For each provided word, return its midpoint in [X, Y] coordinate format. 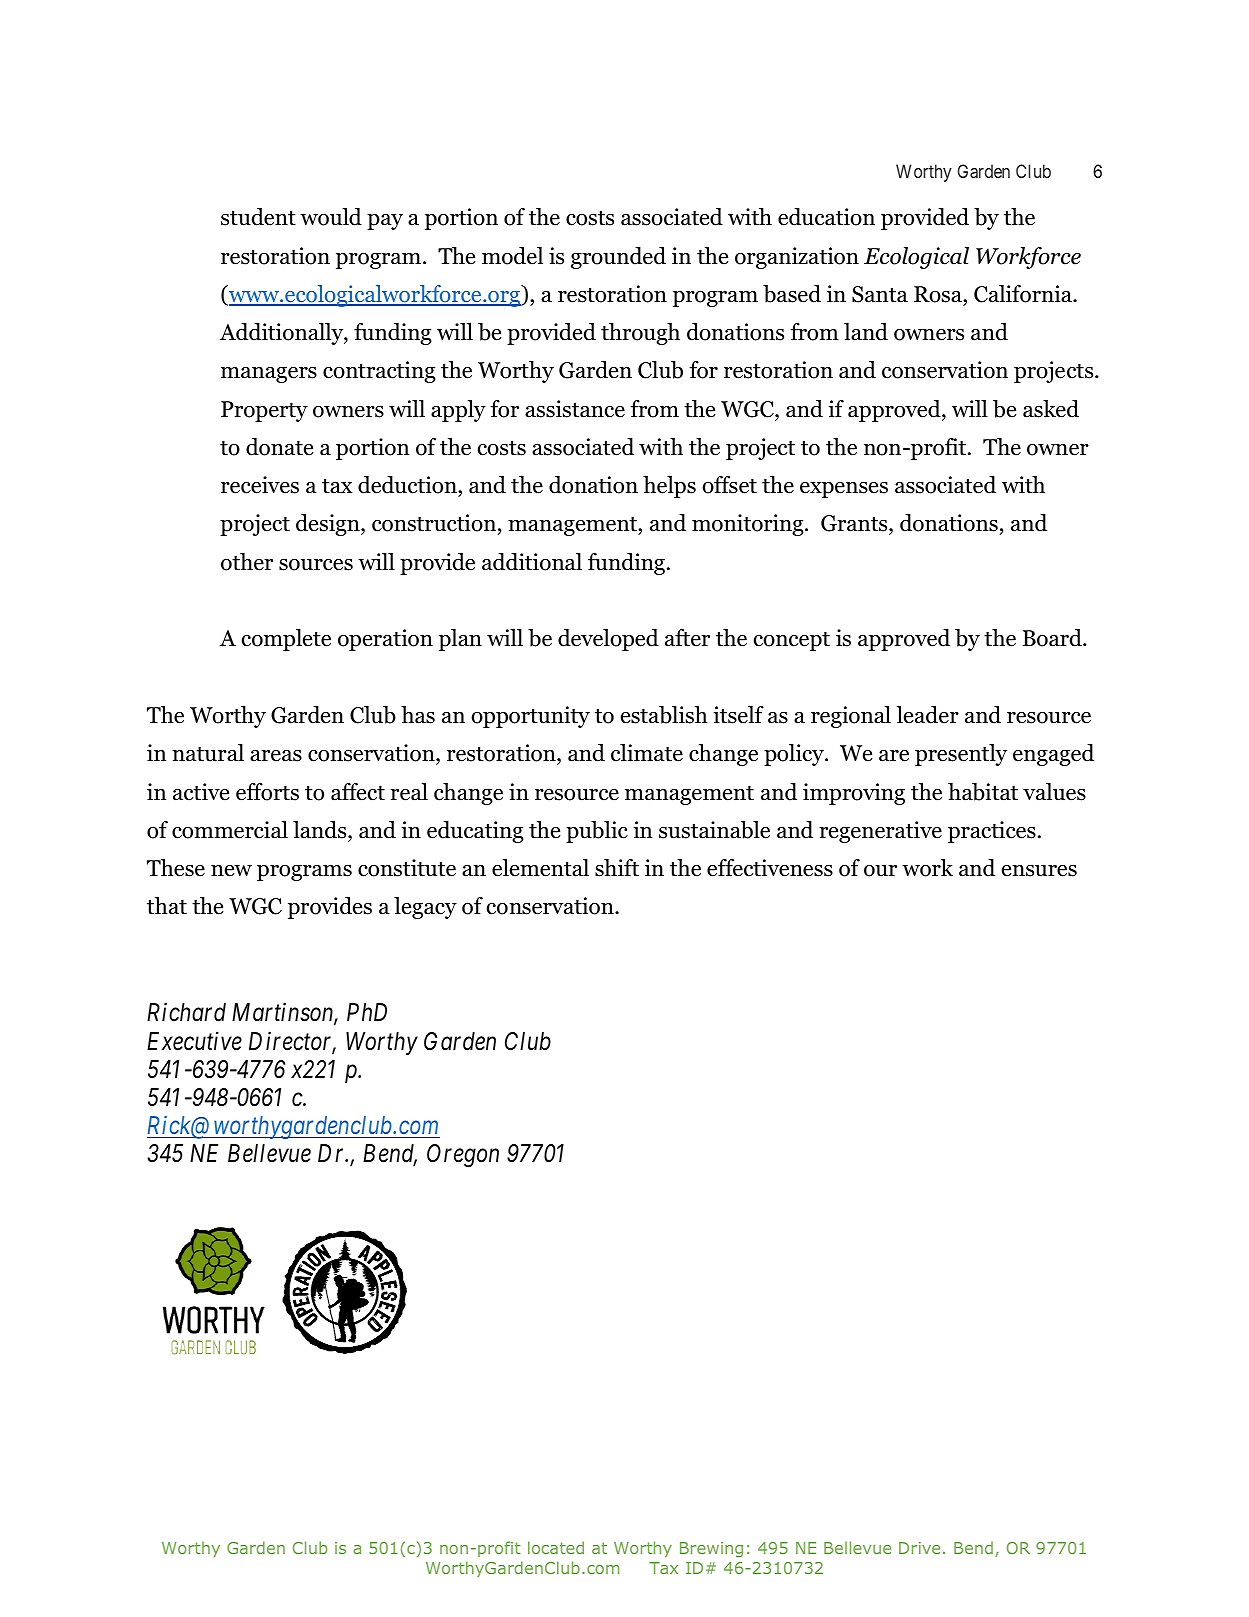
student [258, 217]
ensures [1039, 871]
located [556, 1547]
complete [286, 640]
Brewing [711, 1550]
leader [928, 715]
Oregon [463, 1156]
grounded [618, 258]
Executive [194, 1041]
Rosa [939, 294]
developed [608, 640]
